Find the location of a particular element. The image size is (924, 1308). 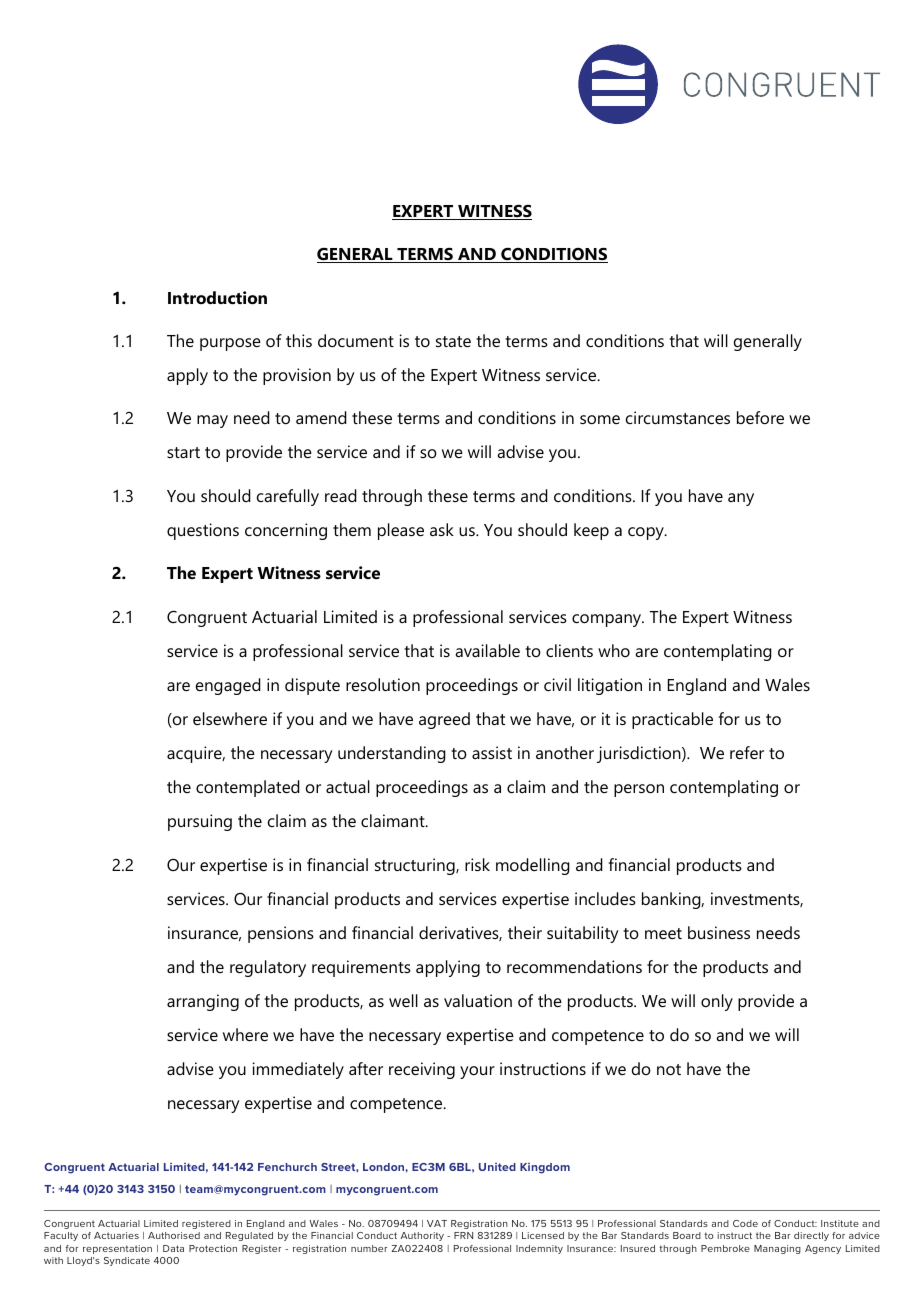

Authorised is located at coordinates (174, 1235).
